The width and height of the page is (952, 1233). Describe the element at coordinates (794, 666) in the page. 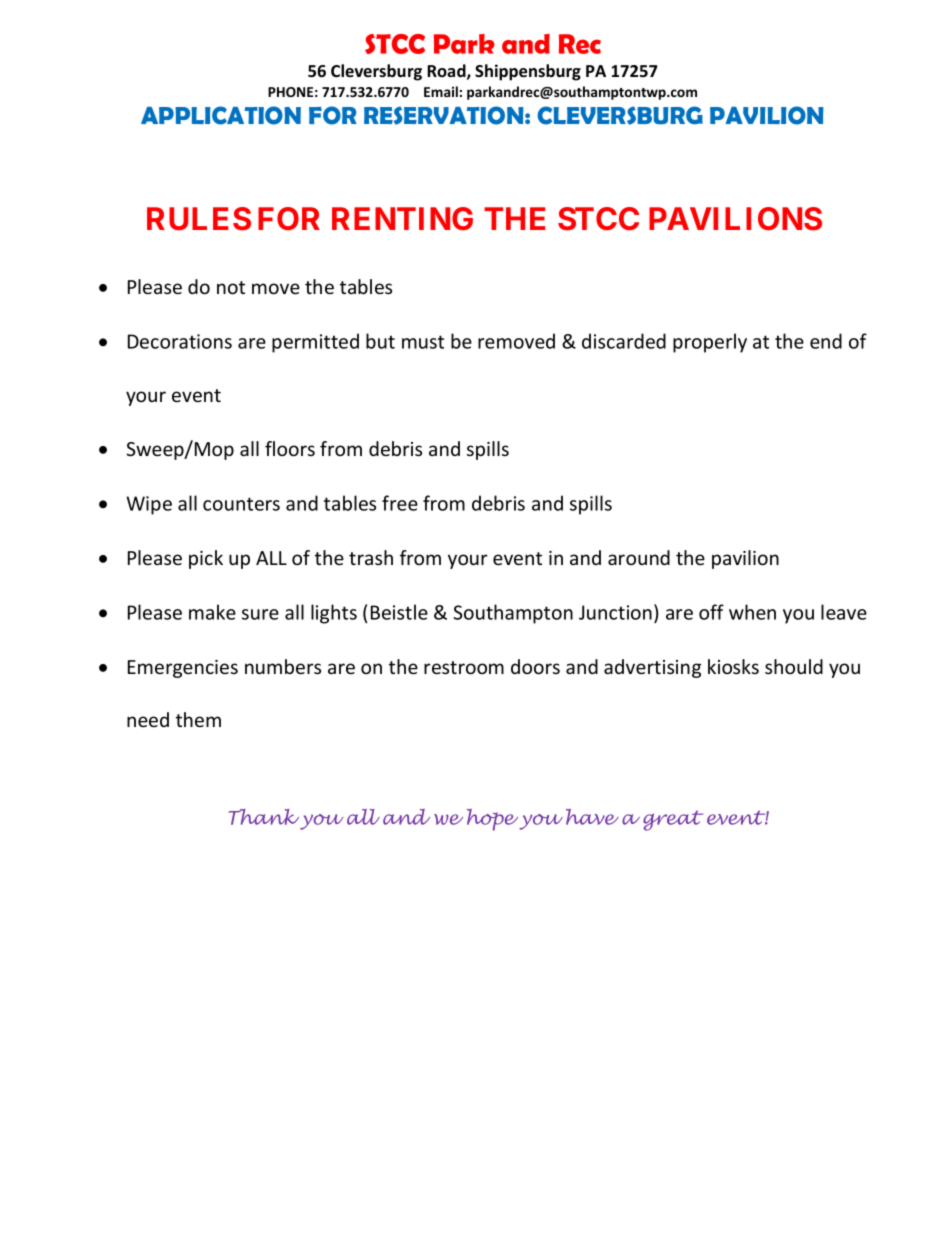

I see `should` at that location.
